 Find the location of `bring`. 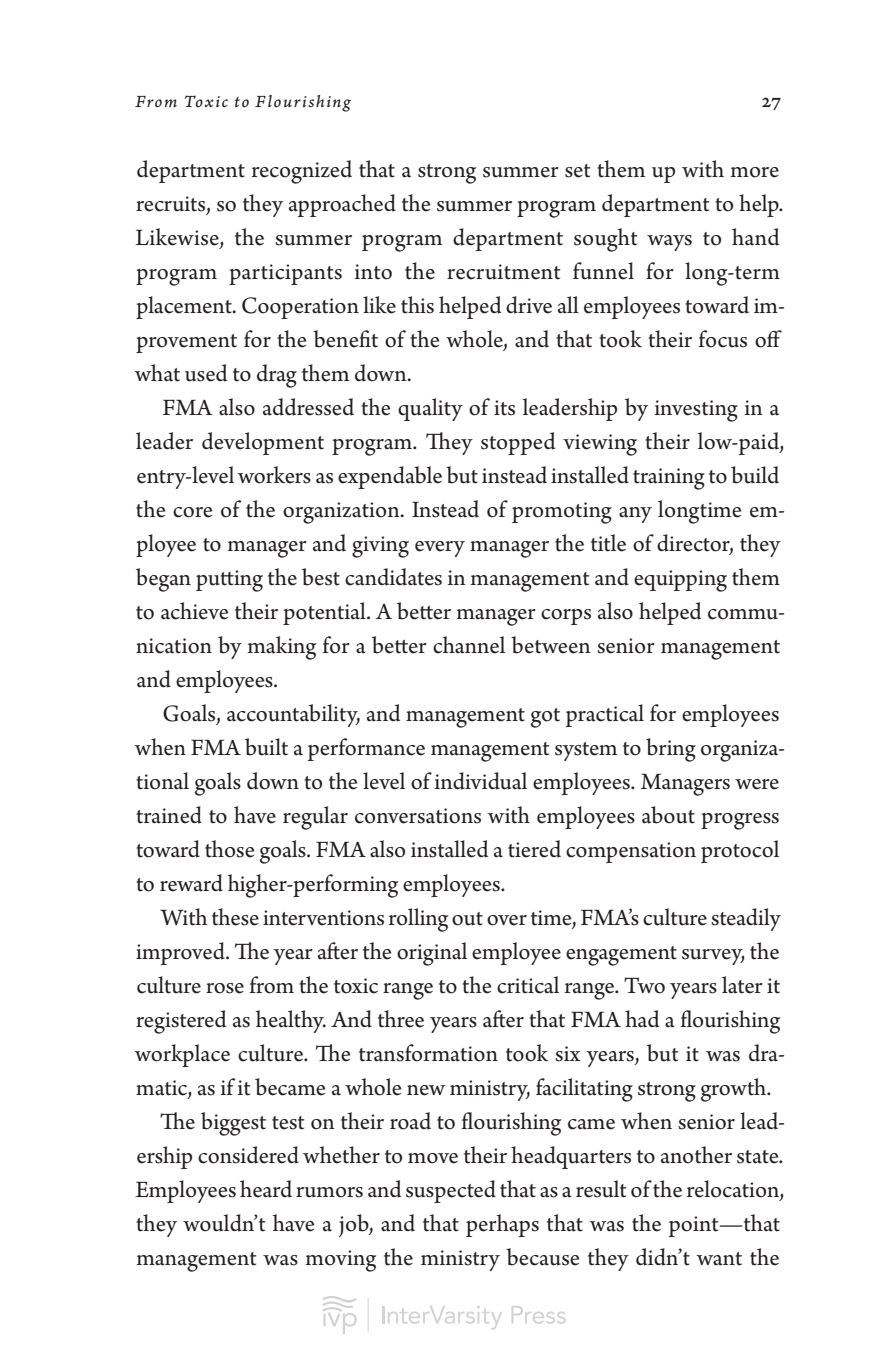

bring is located at coordinates (671, 750).
